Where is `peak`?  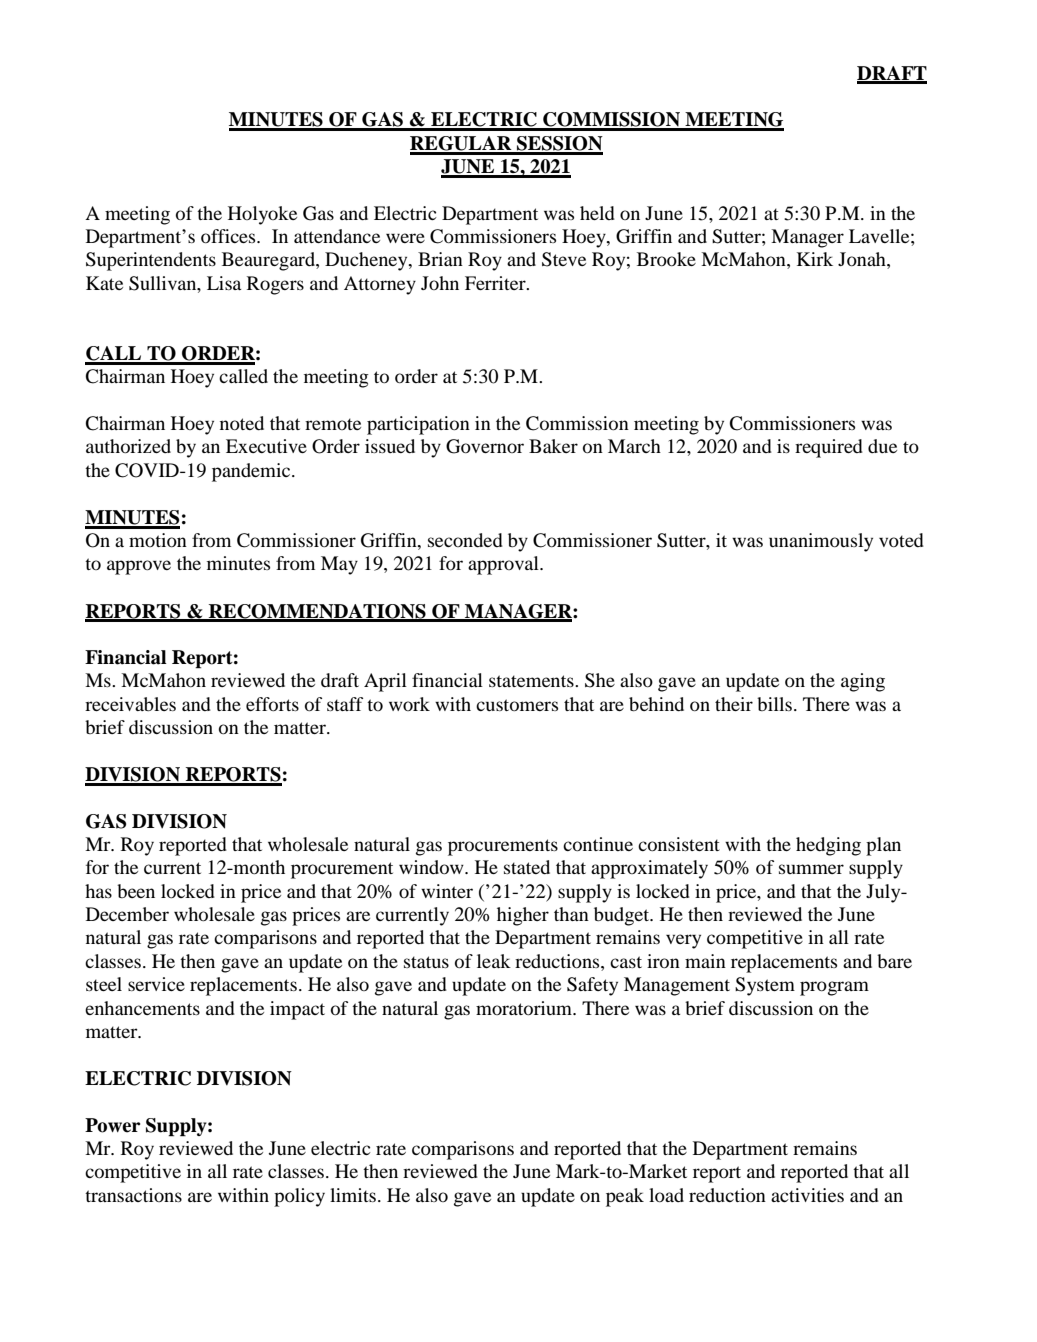
peak is located at coordinates (625, 1197).
